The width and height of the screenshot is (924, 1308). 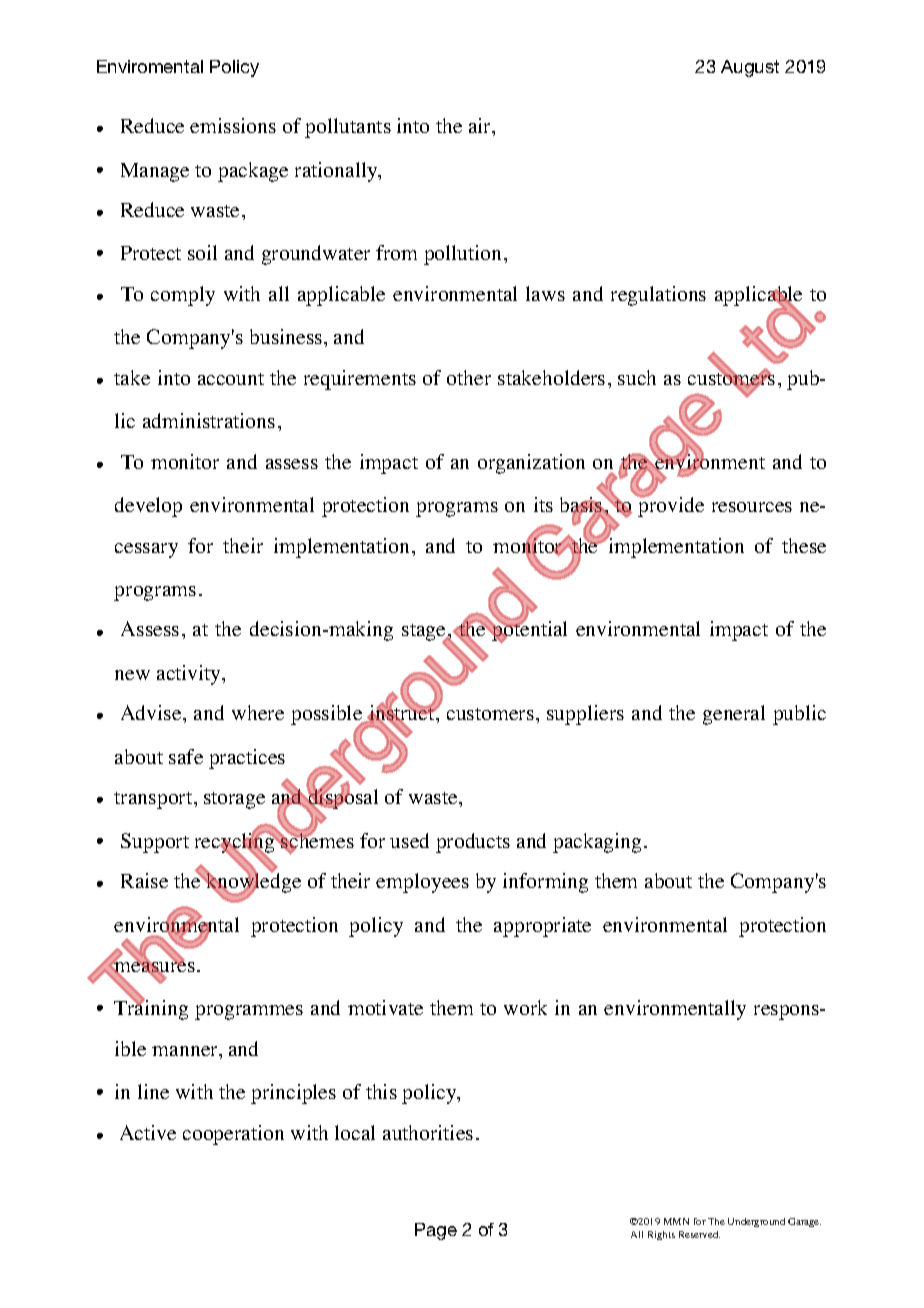 What do you see at coordinates (734, 715) in the screenshot?
I see `general` at bounding box center [734, 715].
